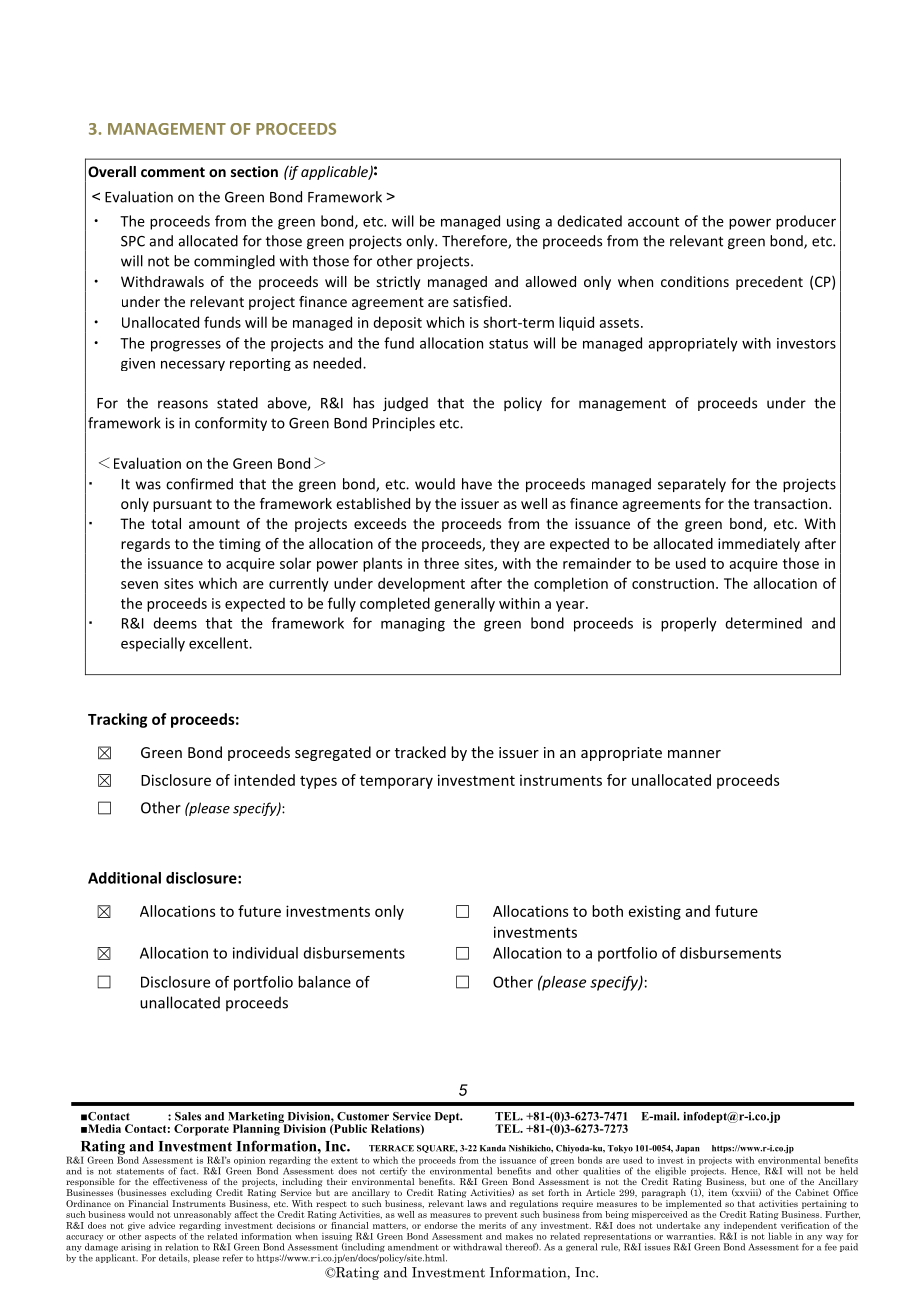  What do you see at coordinates (324, 982) in the screenshot?
I see `balance` at bounding box center [324, 982].
